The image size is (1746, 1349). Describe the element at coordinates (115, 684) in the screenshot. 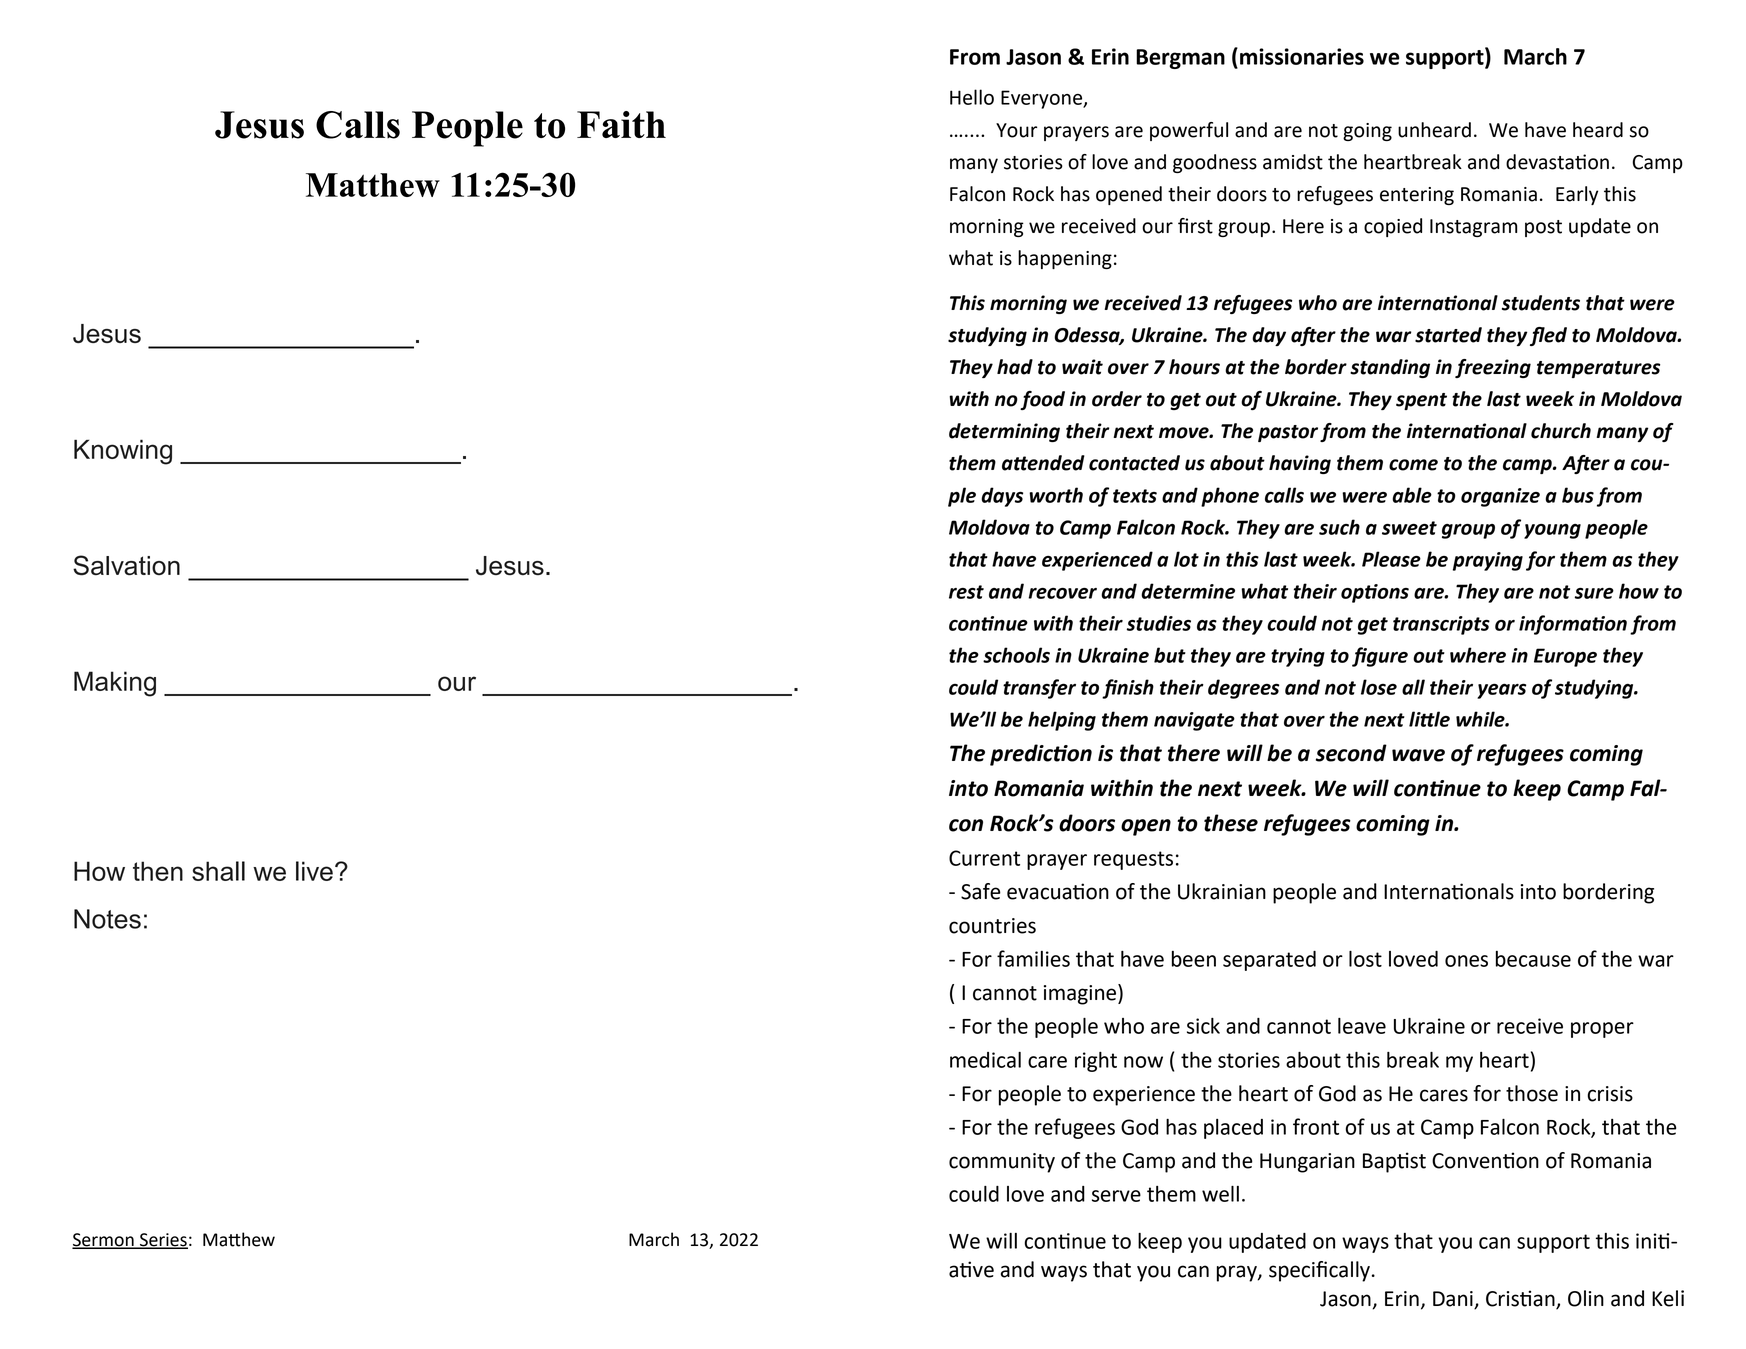

I see `Making` at that location.
